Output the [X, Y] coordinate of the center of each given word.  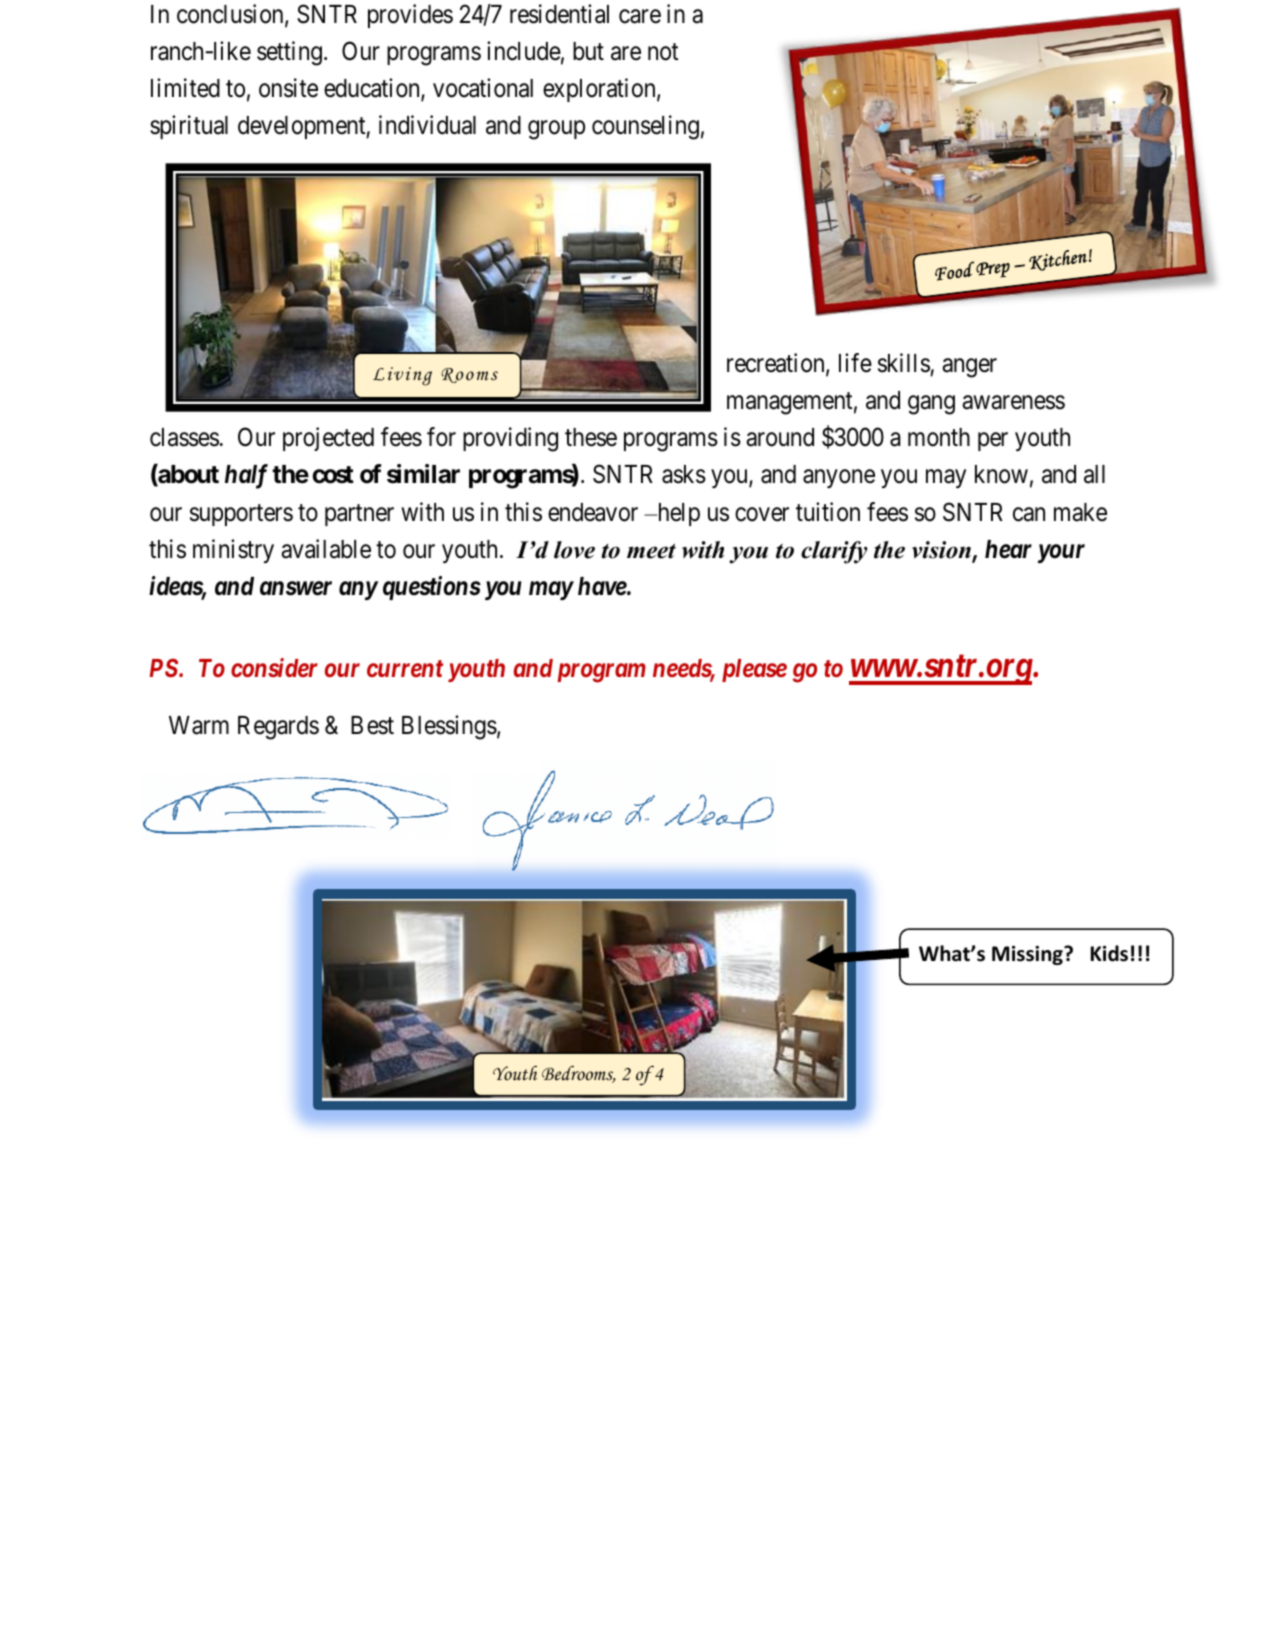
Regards [278, 728]
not [663, 52]
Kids [1109, 953]
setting [289, 53]
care [640, 16]
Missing [1028, 955]
